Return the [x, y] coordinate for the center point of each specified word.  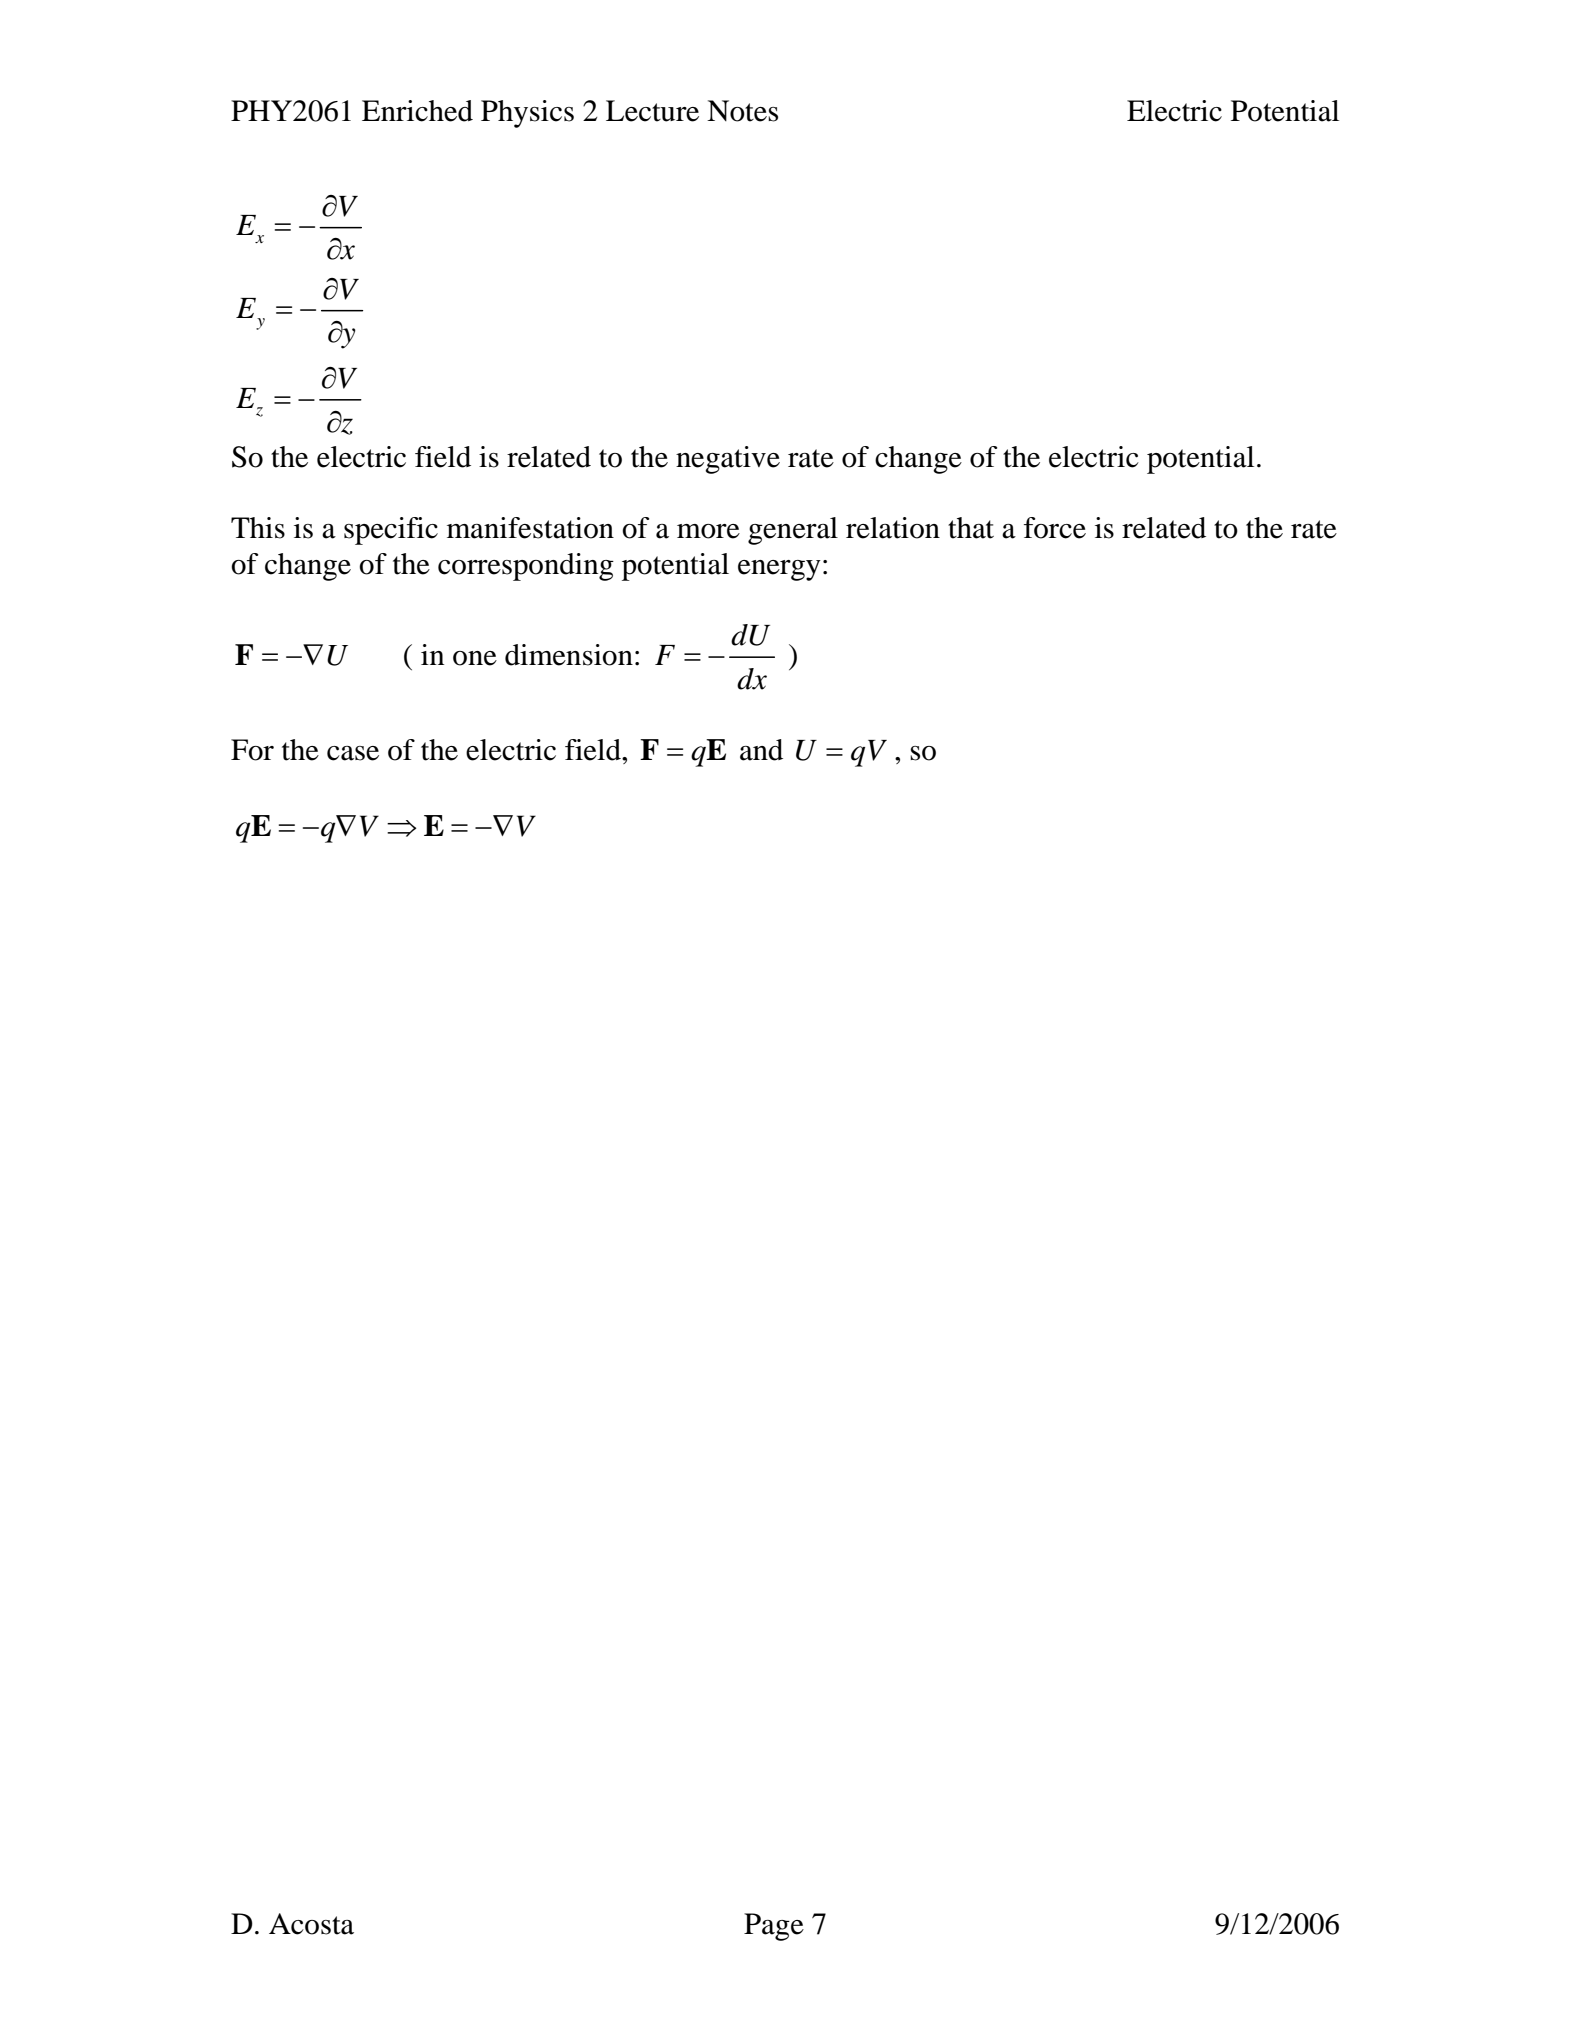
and [761, 750]
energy [779, 570]
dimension [569, 655]
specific [391, 531]
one [475, 658]
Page [774, 1927]
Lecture [652, 111]
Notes [742, 111]
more [708, 531]
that [971, 528]
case [353, 753]
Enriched [417, 111]
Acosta [311, 1924]
